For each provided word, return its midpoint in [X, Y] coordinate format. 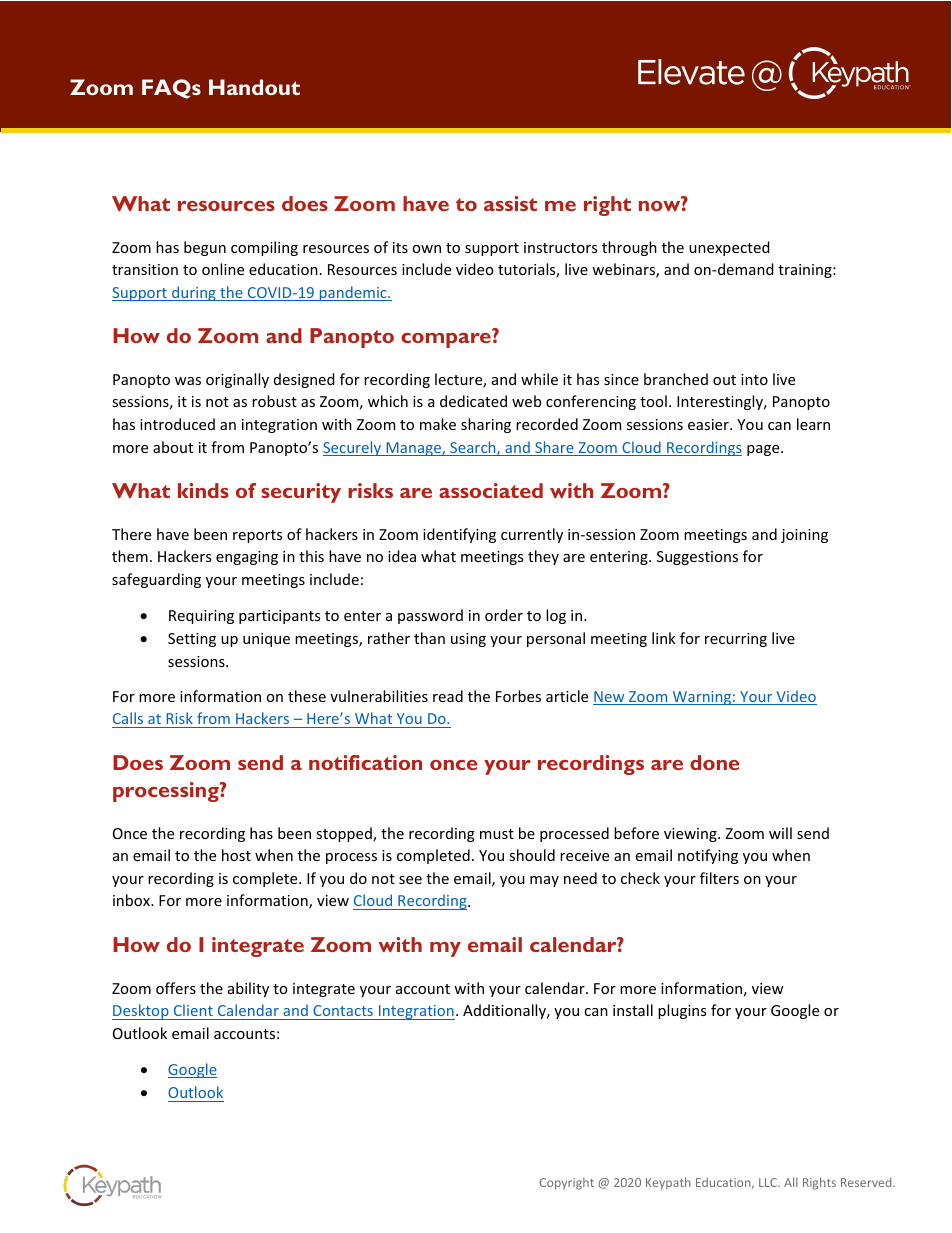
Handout [254, 87]
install [633, 1010]
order [504, 615]
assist [510, 203]
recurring [736, 640]
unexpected [729, 248]
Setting [192, 640]
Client [193, 1010]
